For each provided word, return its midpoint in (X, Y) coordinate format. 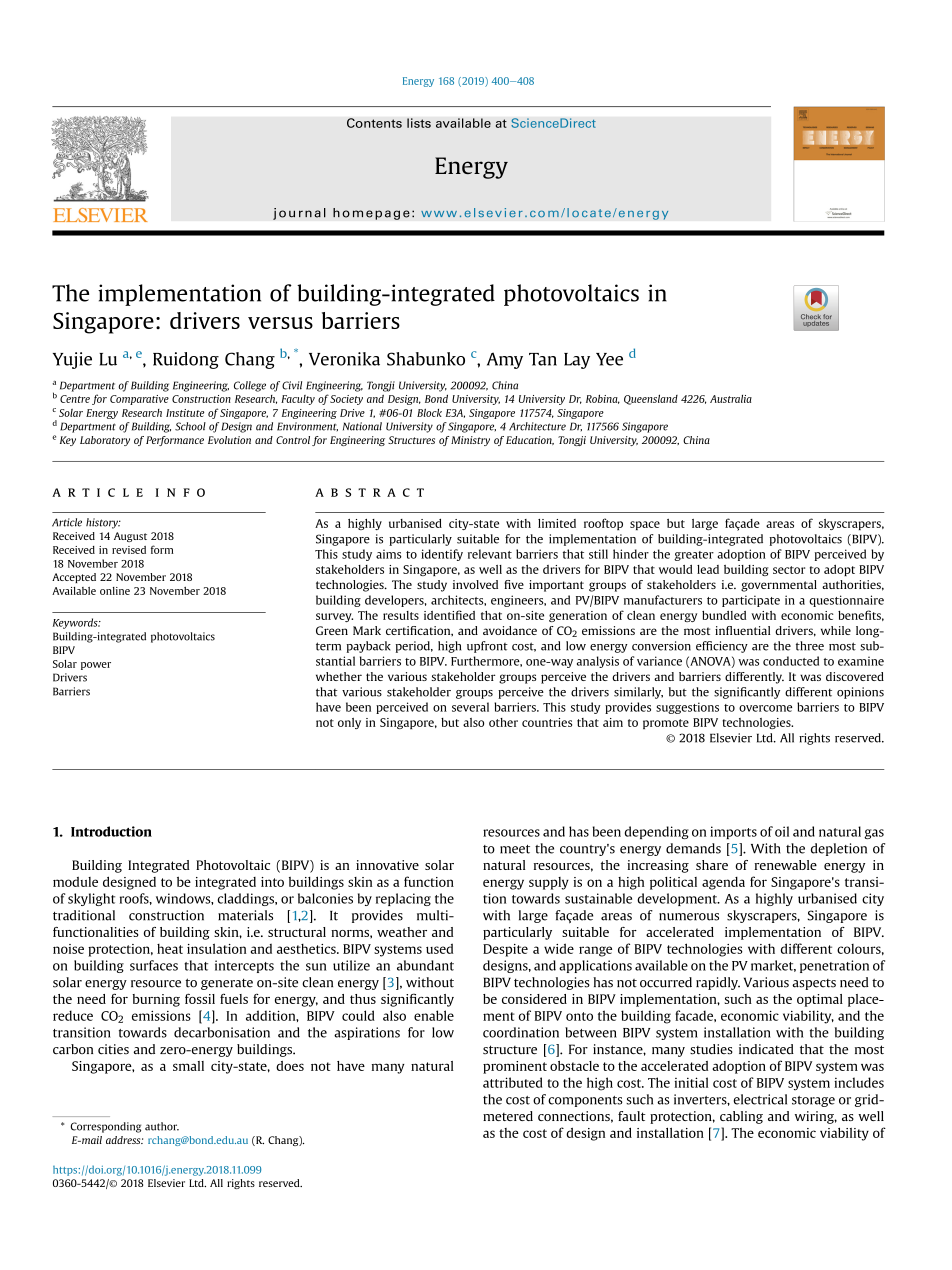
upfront (487, 647)
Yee (609, 359)
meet (515, 849)
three (810, 646)
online (115, 591)
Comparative (139, 400)
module (75, 882)
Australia (731, 399)
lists (419, 123)
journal (299, 214)
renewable (785, 865)
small (188, 1066)
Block (429, 412)
